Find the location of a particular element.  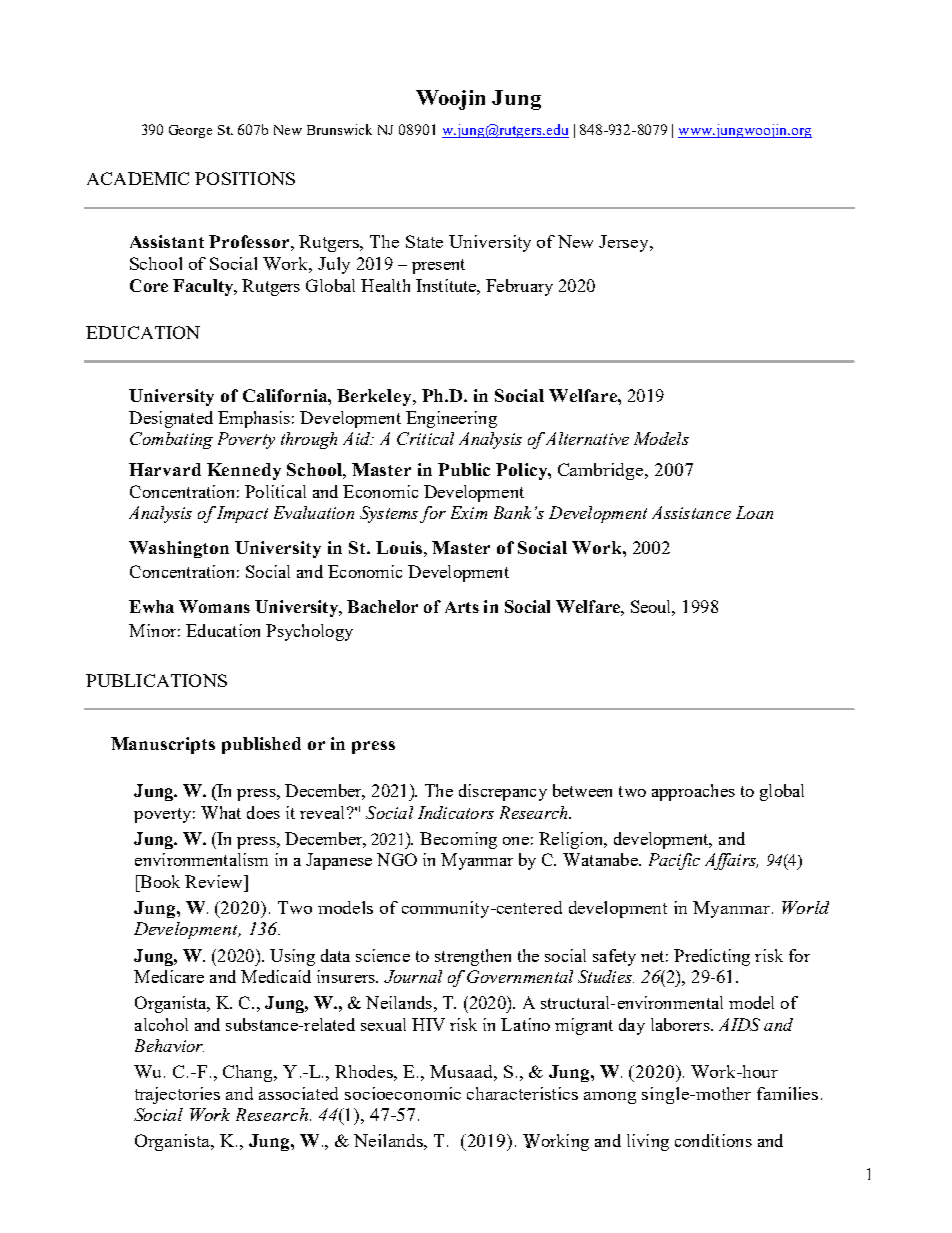

trajectories is located at coordinates (177, 1095).
